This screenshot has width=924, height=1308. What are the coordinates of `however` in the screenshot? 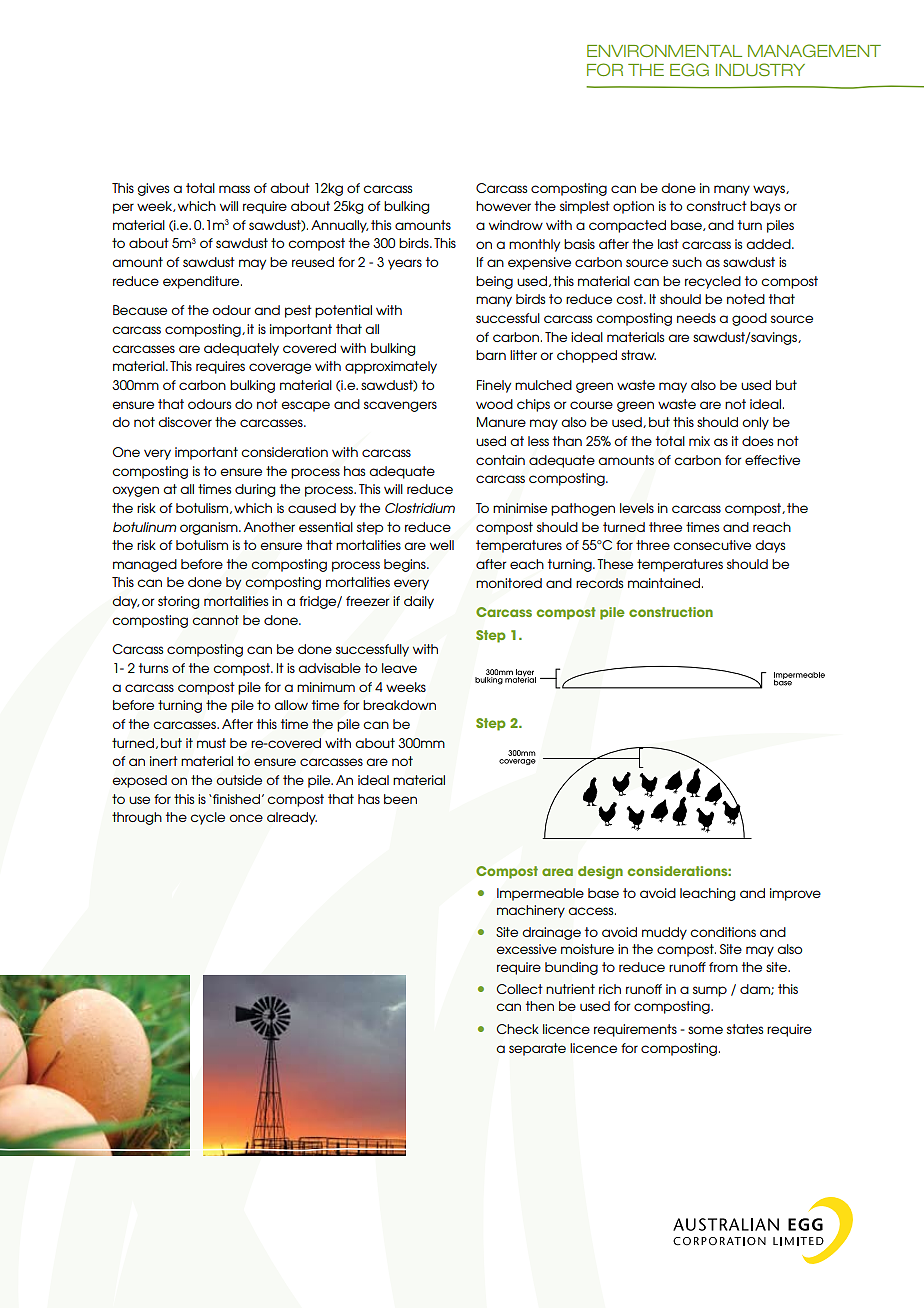 It's located at (503, 206).
